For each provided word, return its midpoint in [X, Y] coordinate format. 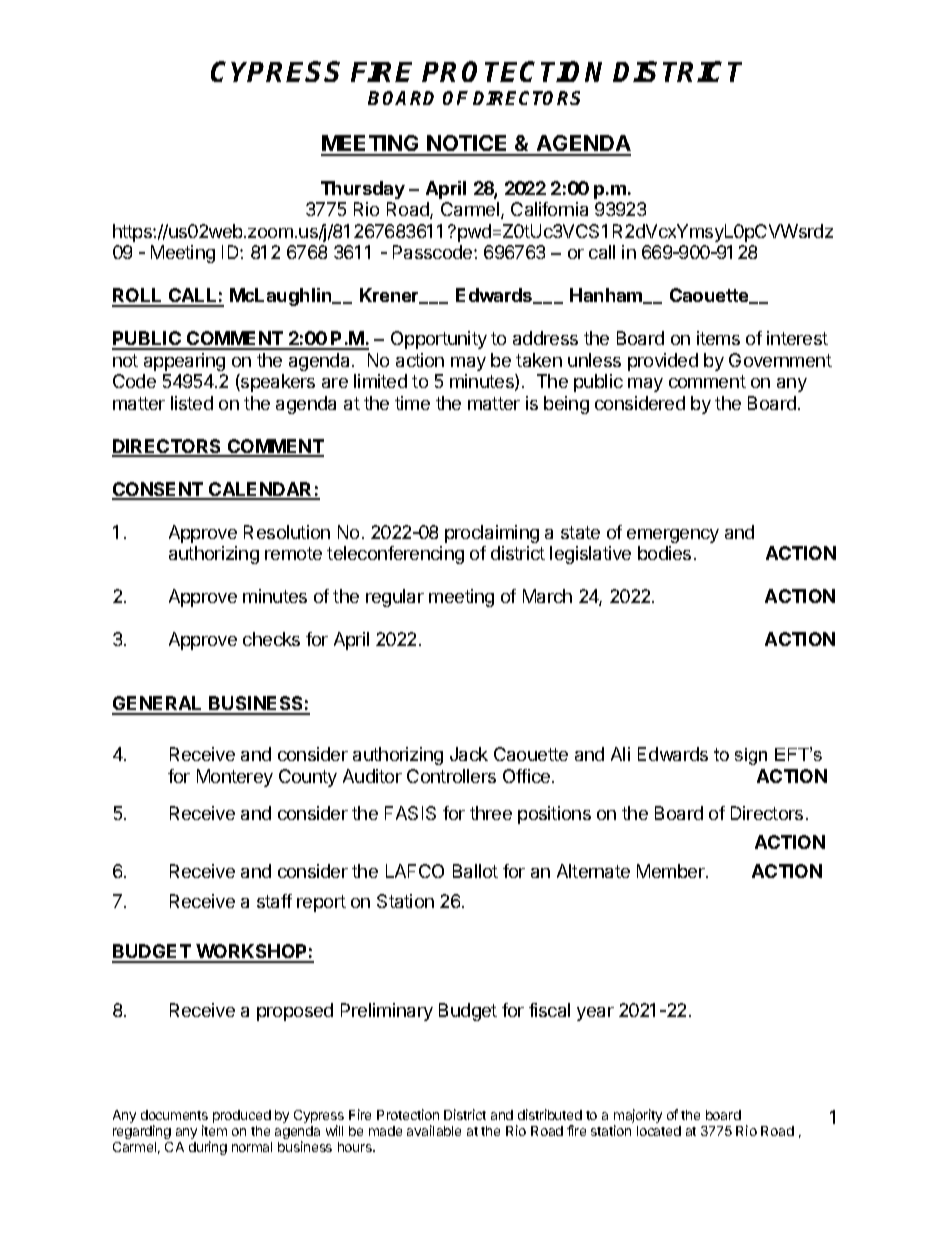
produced [242, 1116]
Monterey [235, 778]
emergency [673, 536]
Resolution [287, 532]
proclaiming [492, 534]
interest [797, 338]
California [549, 209]
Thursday [363, 190]
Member [672, 871]
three [491, 813]
